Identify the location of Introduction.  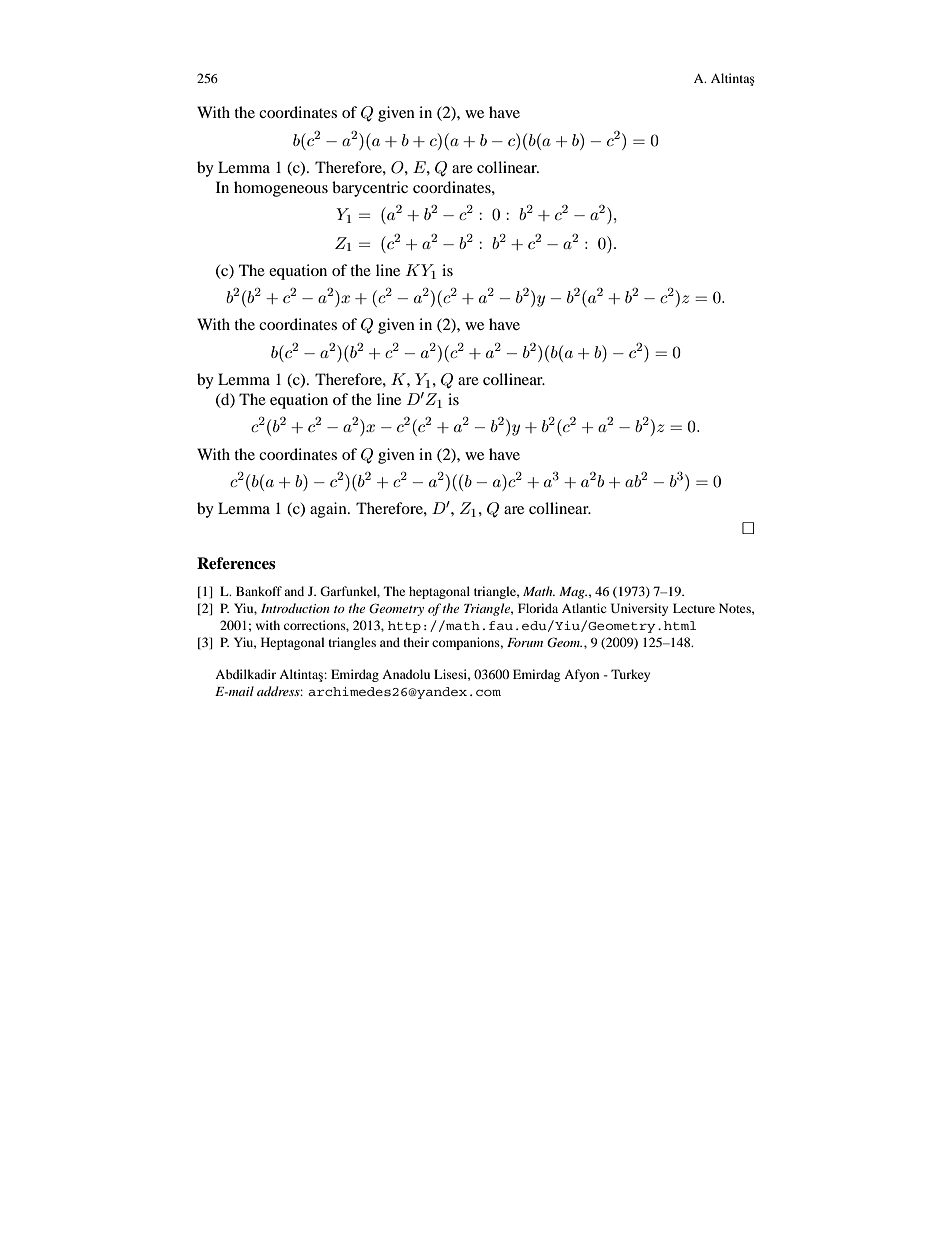
(295, 608).
